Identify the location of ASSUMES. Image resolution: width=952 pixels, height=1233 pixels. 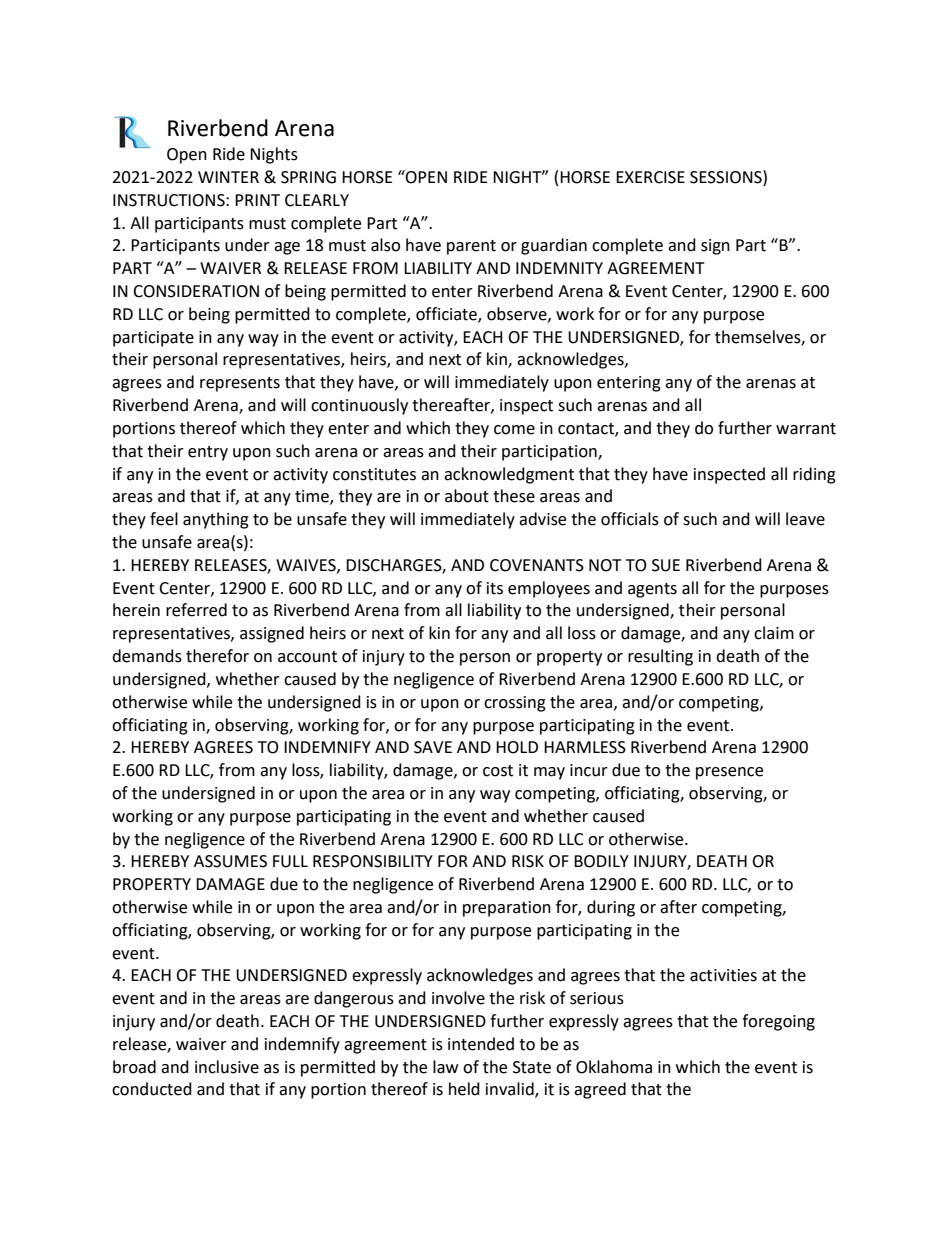
(230, 861).
